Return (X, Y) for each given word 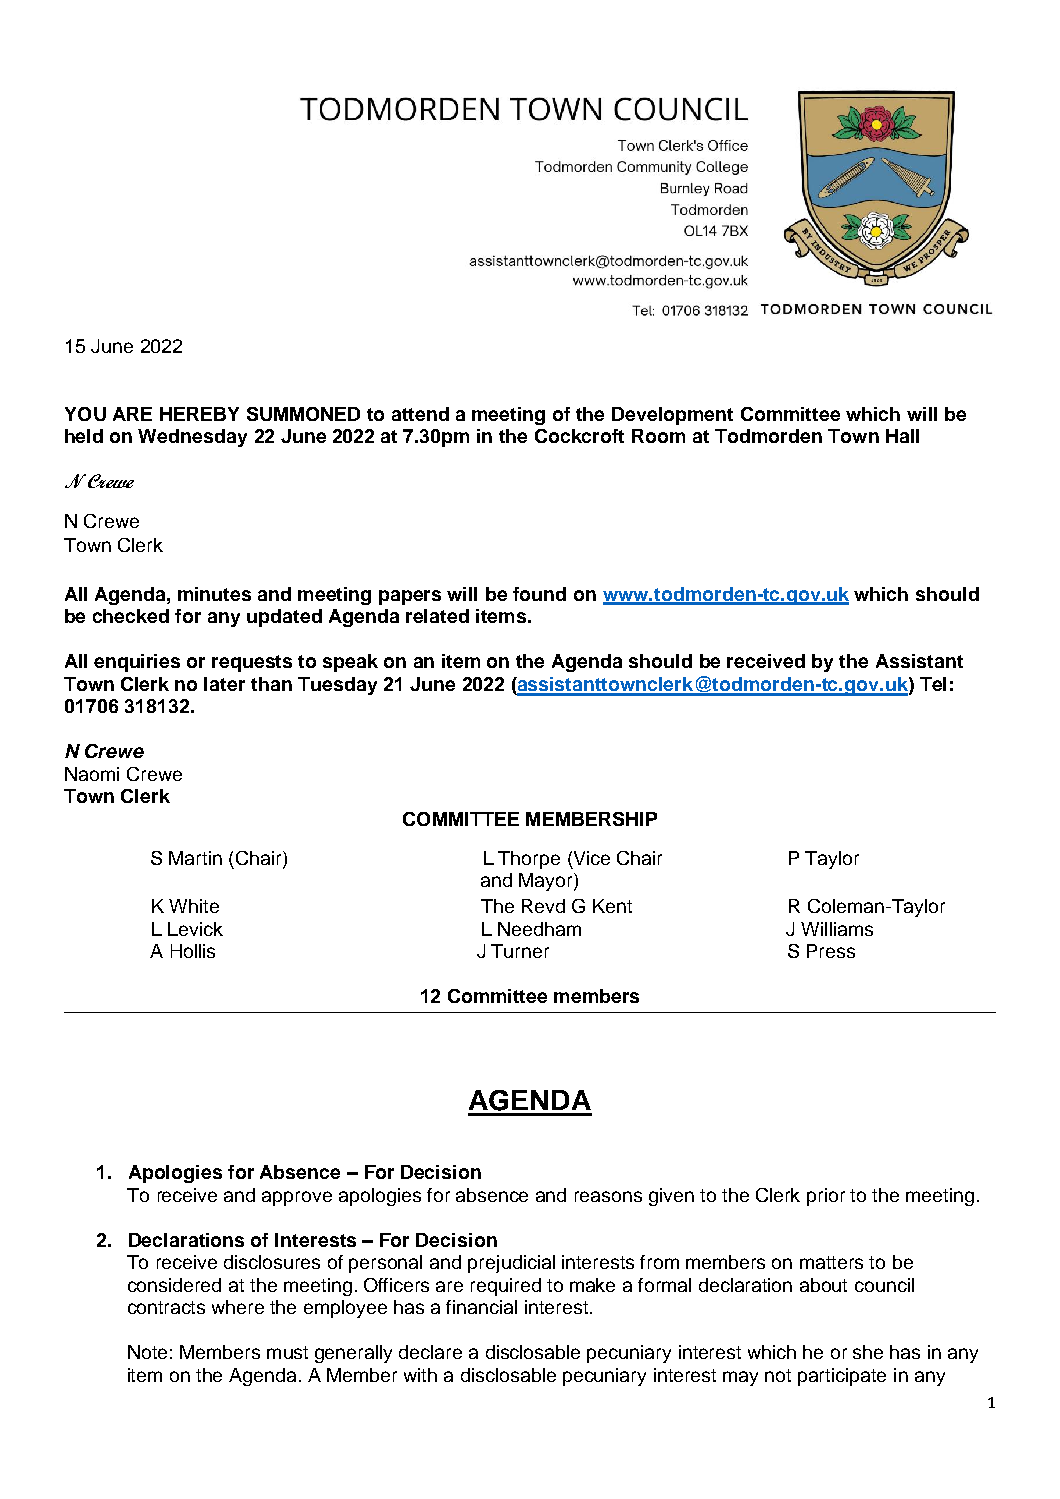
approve (297, 1198)
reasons (608, 1196)
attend (420, 414)
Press (831, 951)
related (437, 616)
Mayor (547, 882)
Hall (902, 436)
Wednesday (192, 438)
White (194, 906)
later (224, 684)
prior (826, 1197)
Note (147, 1352)
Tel (933, 684)
